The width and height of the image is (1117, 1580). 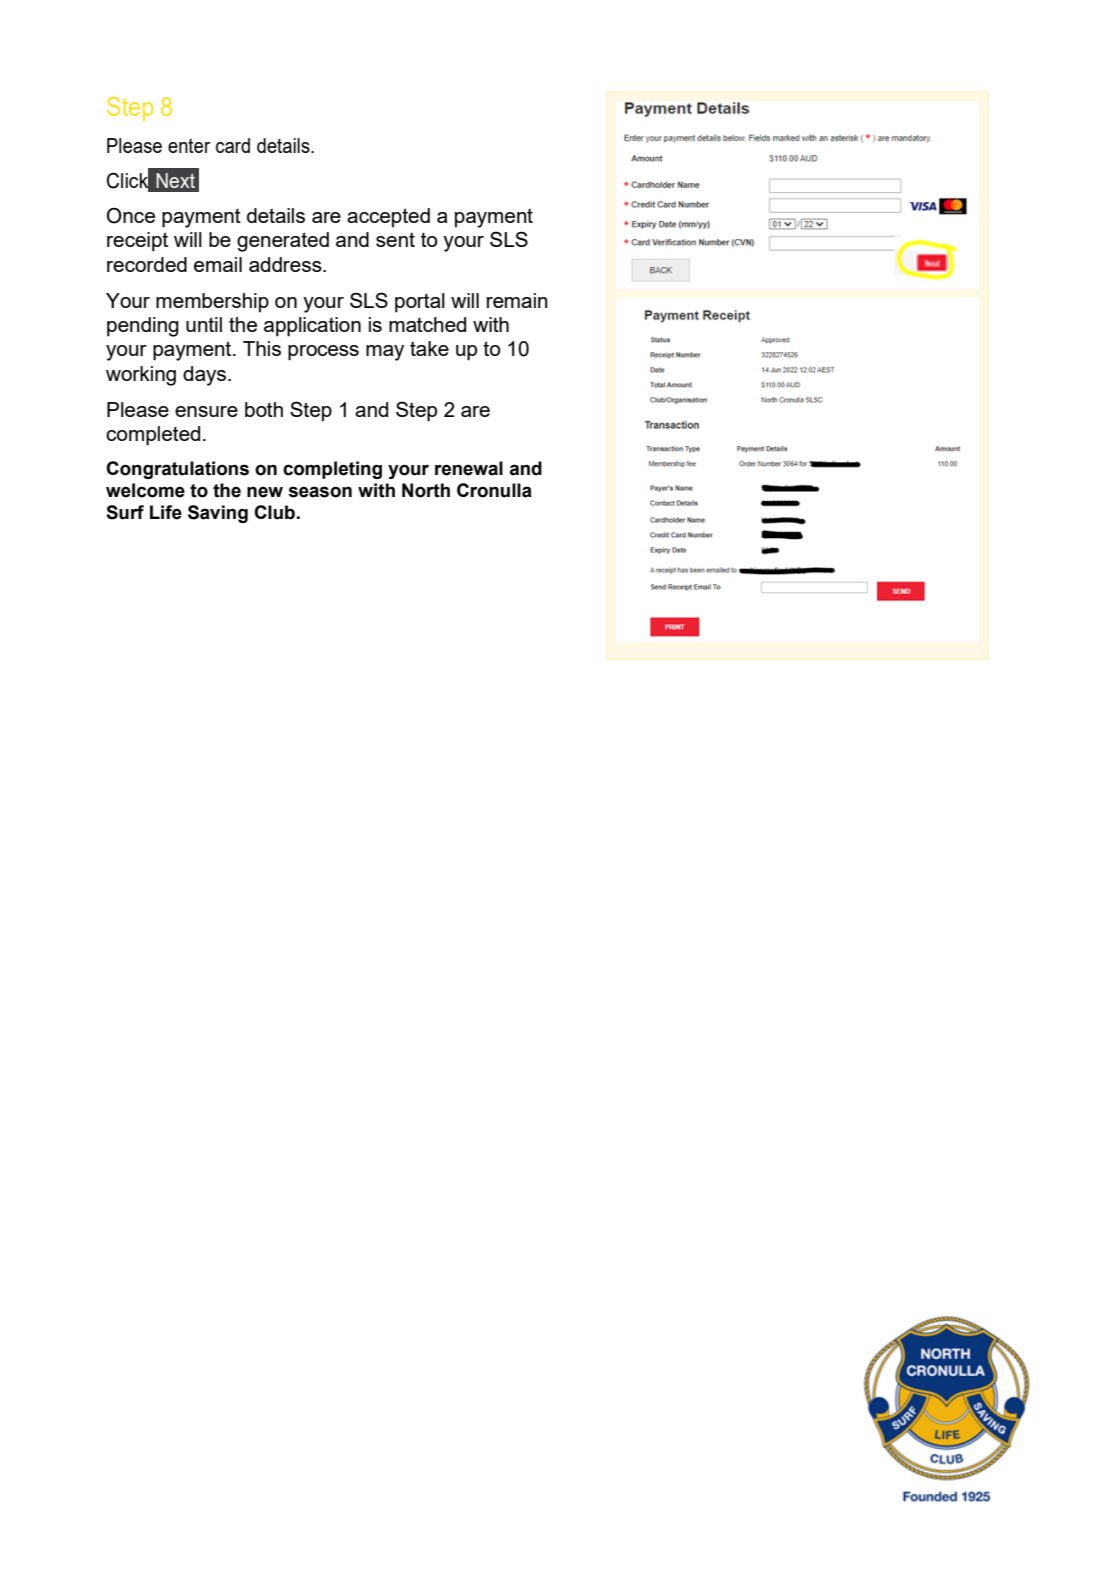 What do you see at coordinates (388, 218) in the image?
I see `accepted` at bounding box center [388, 218].
